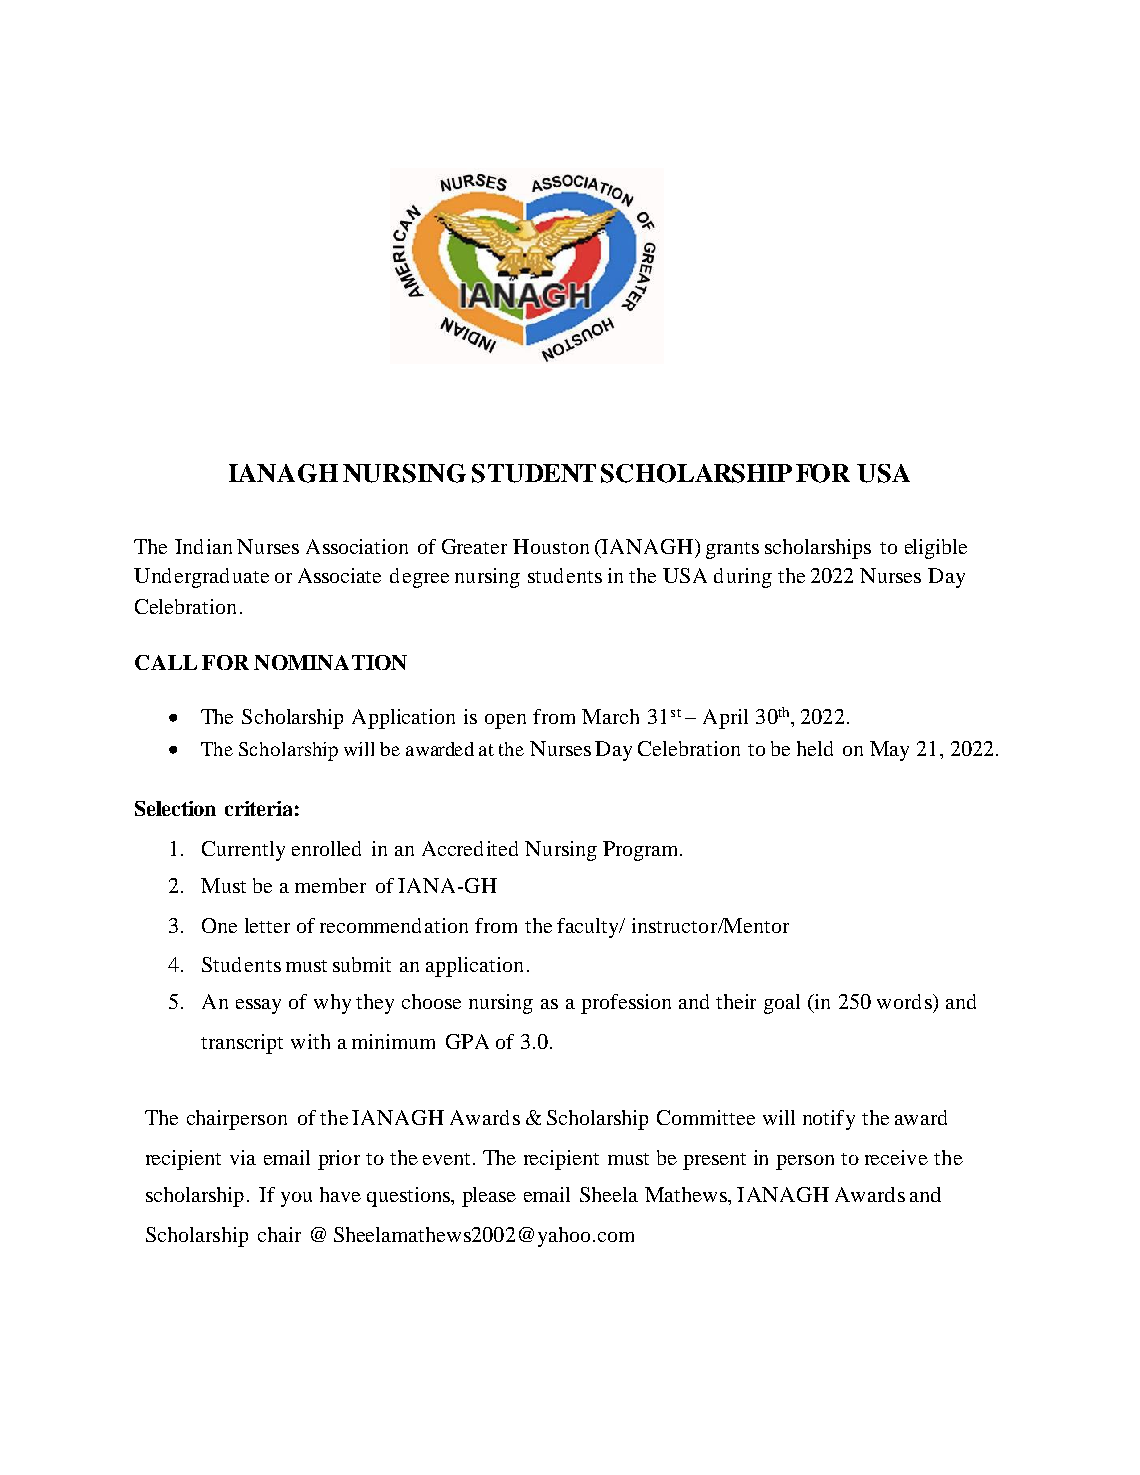 Image resolution: width=1140 pixels, height=1475 pixels. I want to click on via, so click(243, 1157).
